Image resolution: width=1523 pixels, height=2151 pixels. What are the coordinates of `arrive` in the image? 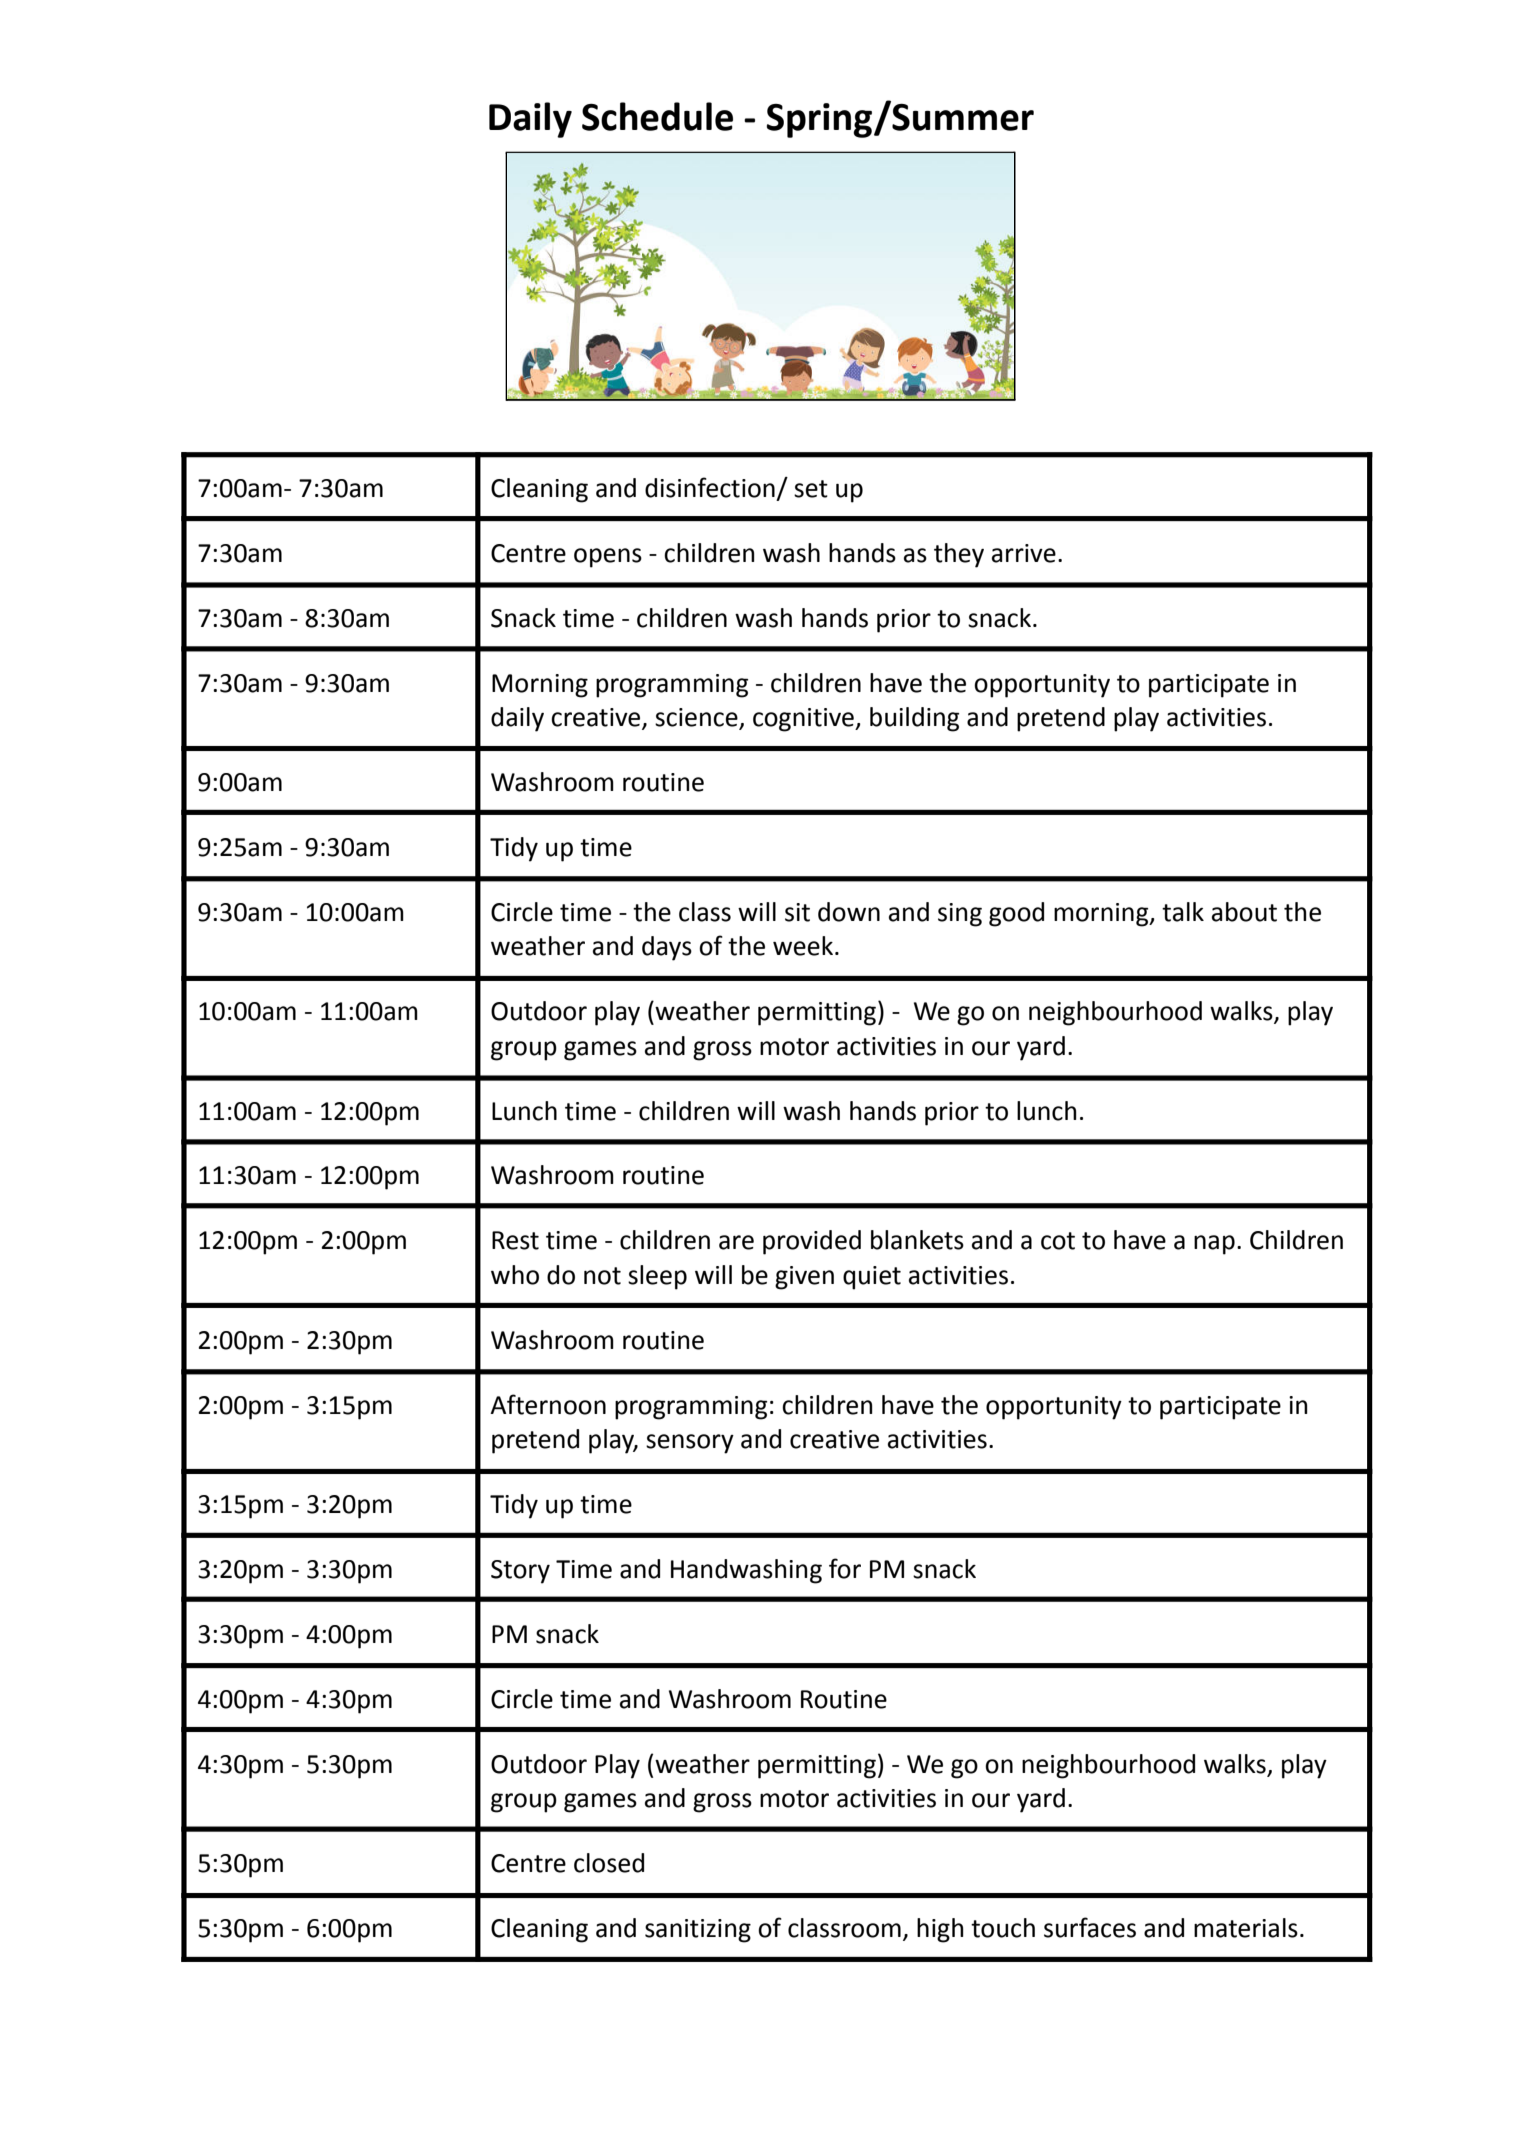 It's located at (1024, 553).
